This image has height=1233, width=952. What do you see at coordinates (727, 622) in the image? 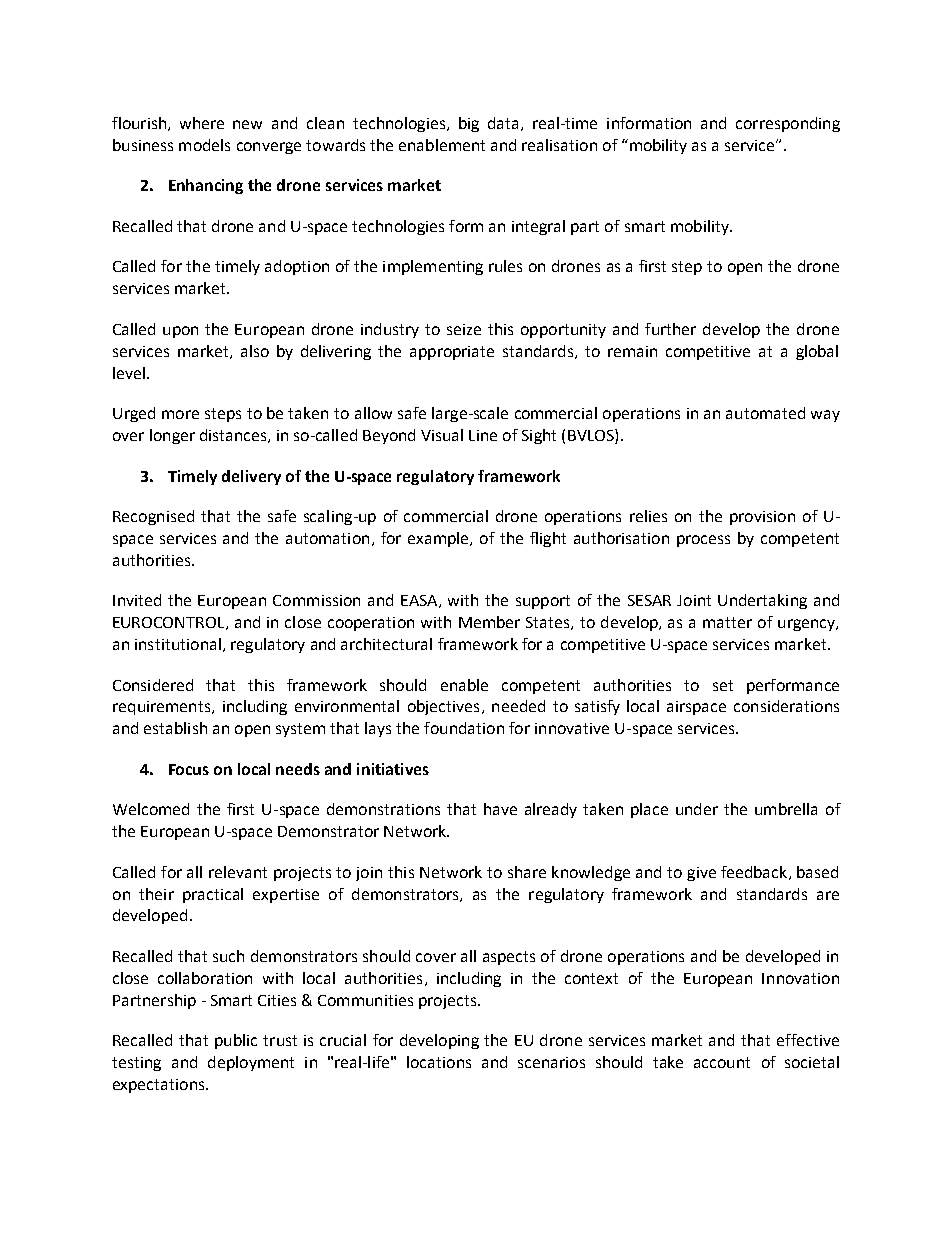
I see `matter` at bounding box center [727, 622].
